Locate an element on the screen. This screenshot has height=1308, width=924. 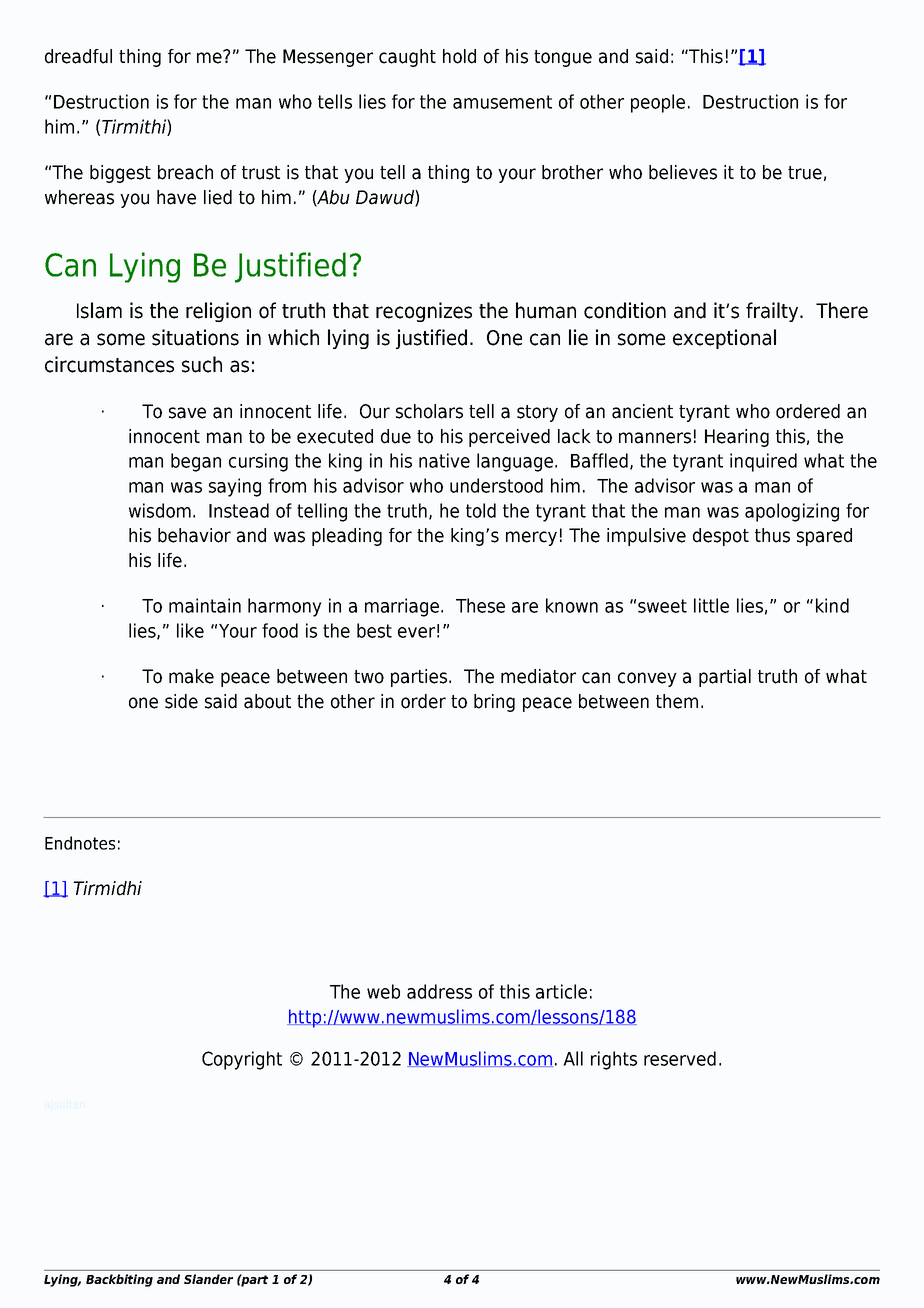
people is located at coordinates (658, 103).
